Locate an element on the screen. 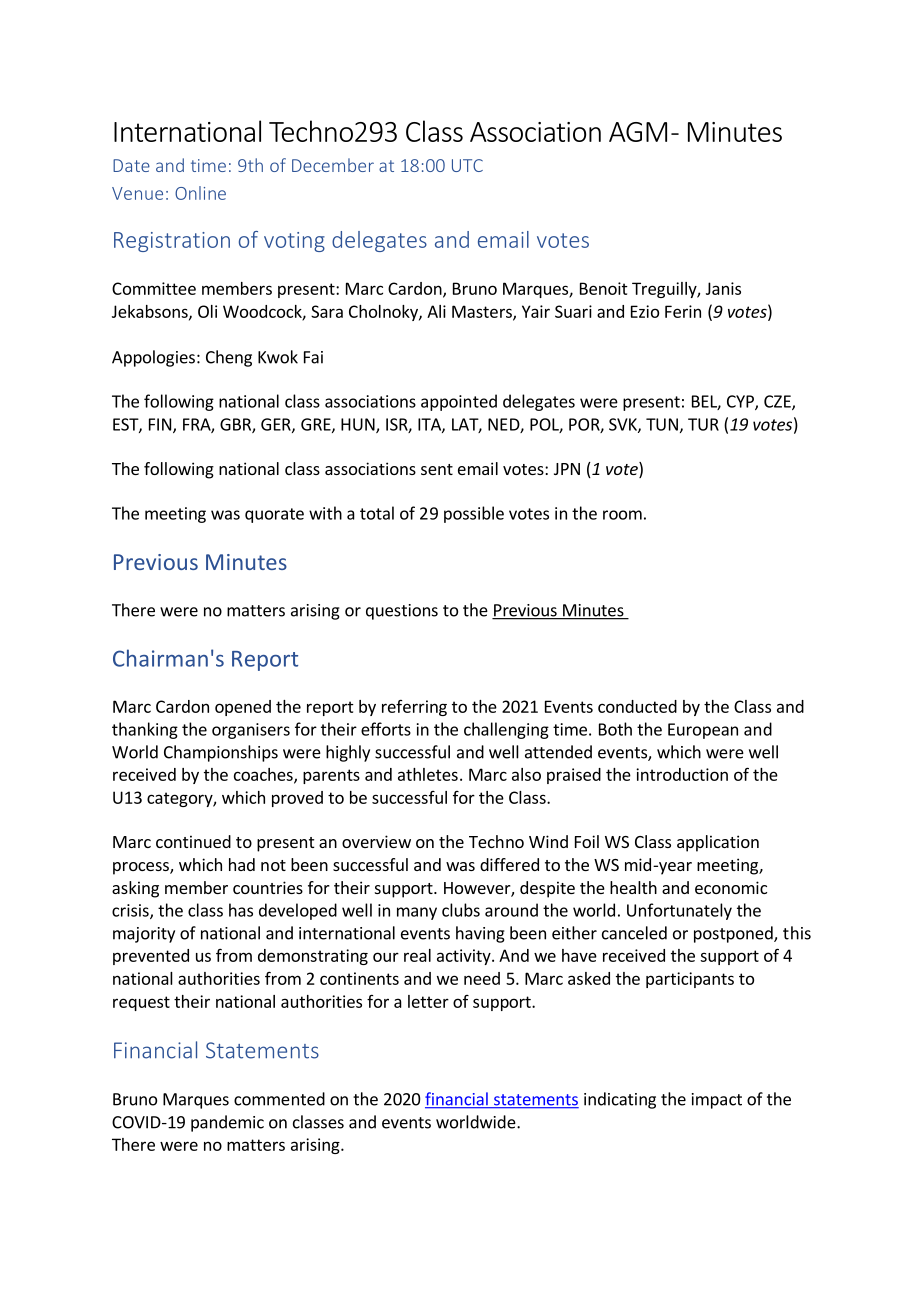 This screenshot has height=1308, width=924. Janis is located at coordinates (723, 288).
